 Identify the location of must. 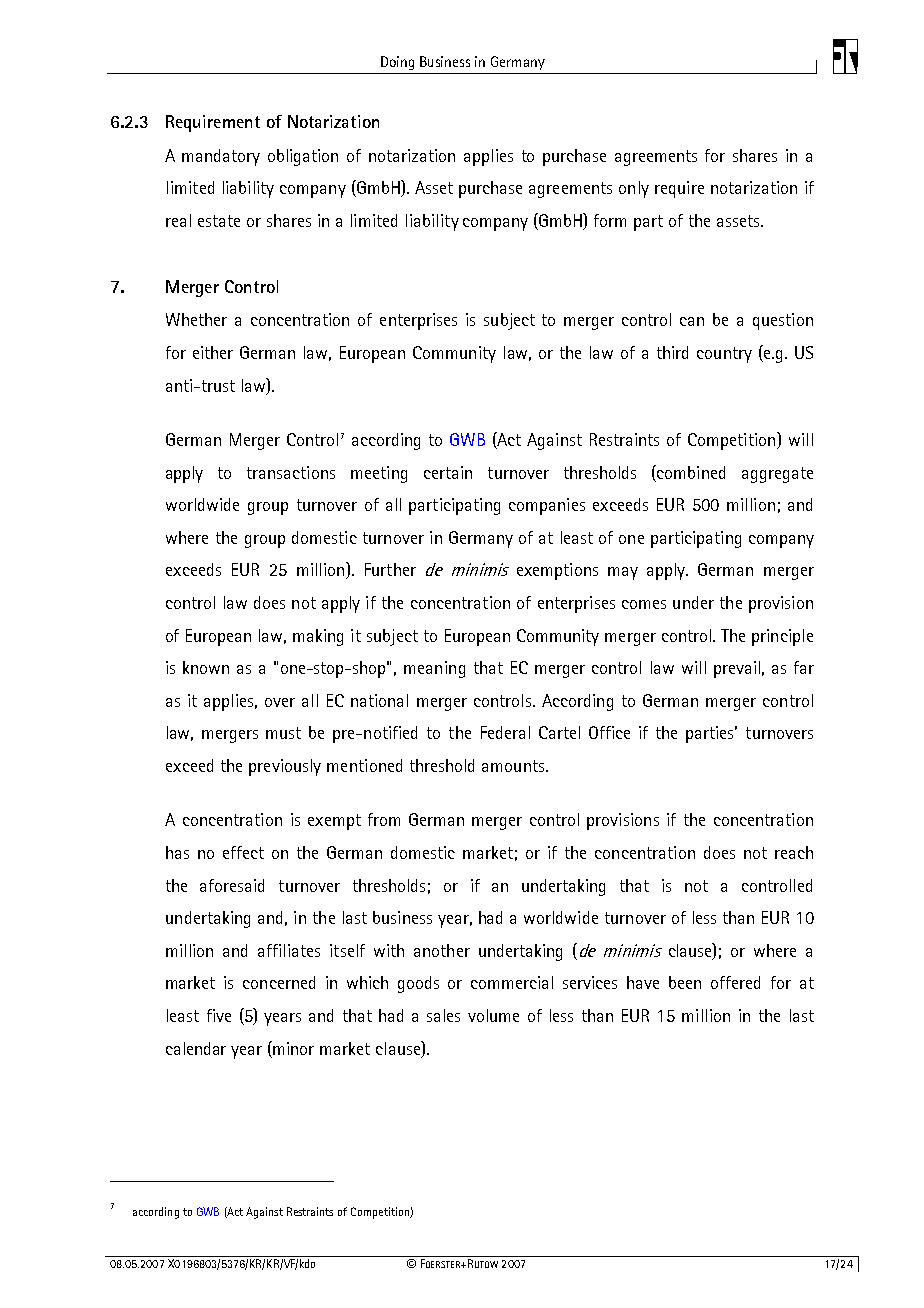
(283, 733).
